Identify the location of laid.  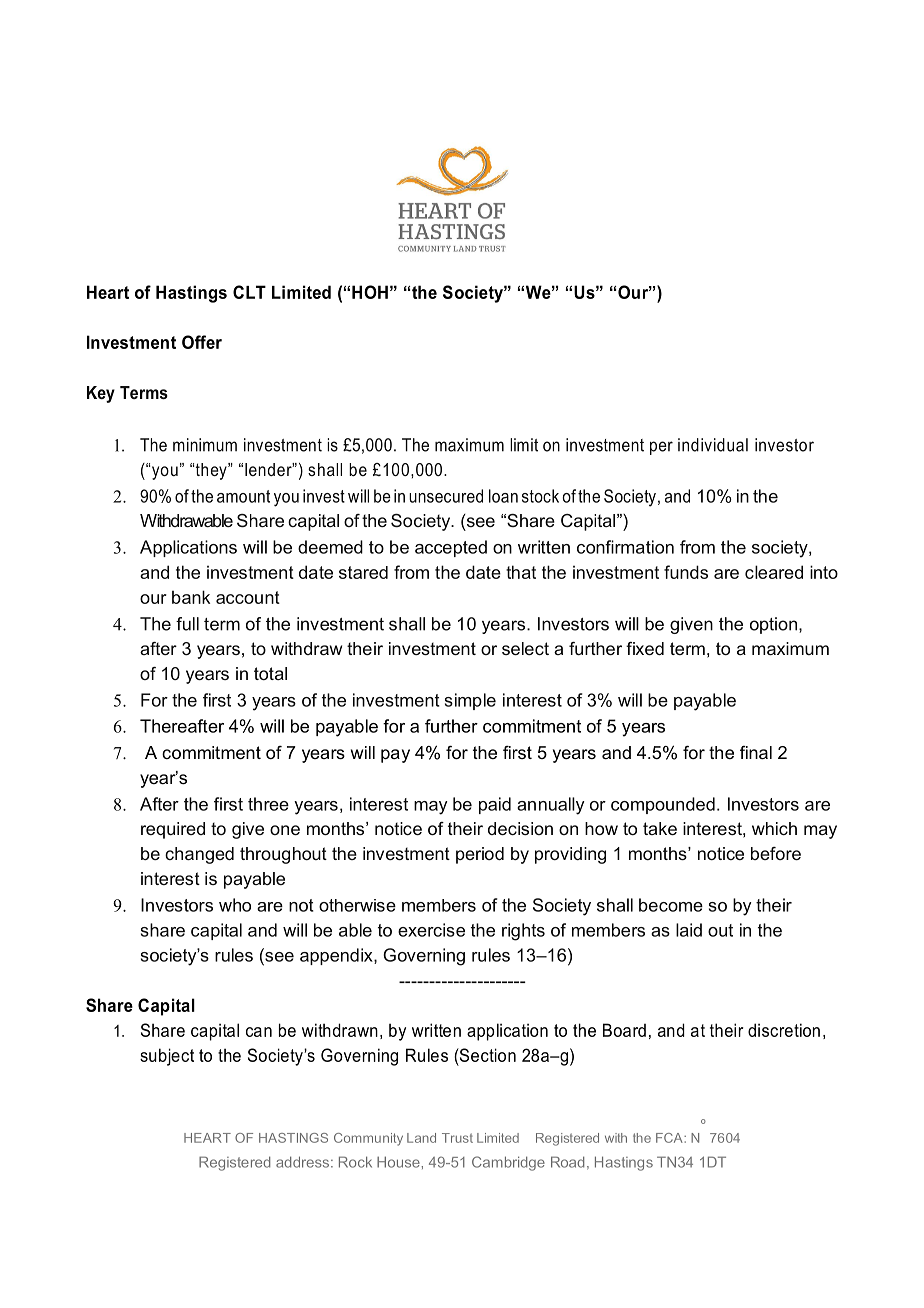
(689, 930).
